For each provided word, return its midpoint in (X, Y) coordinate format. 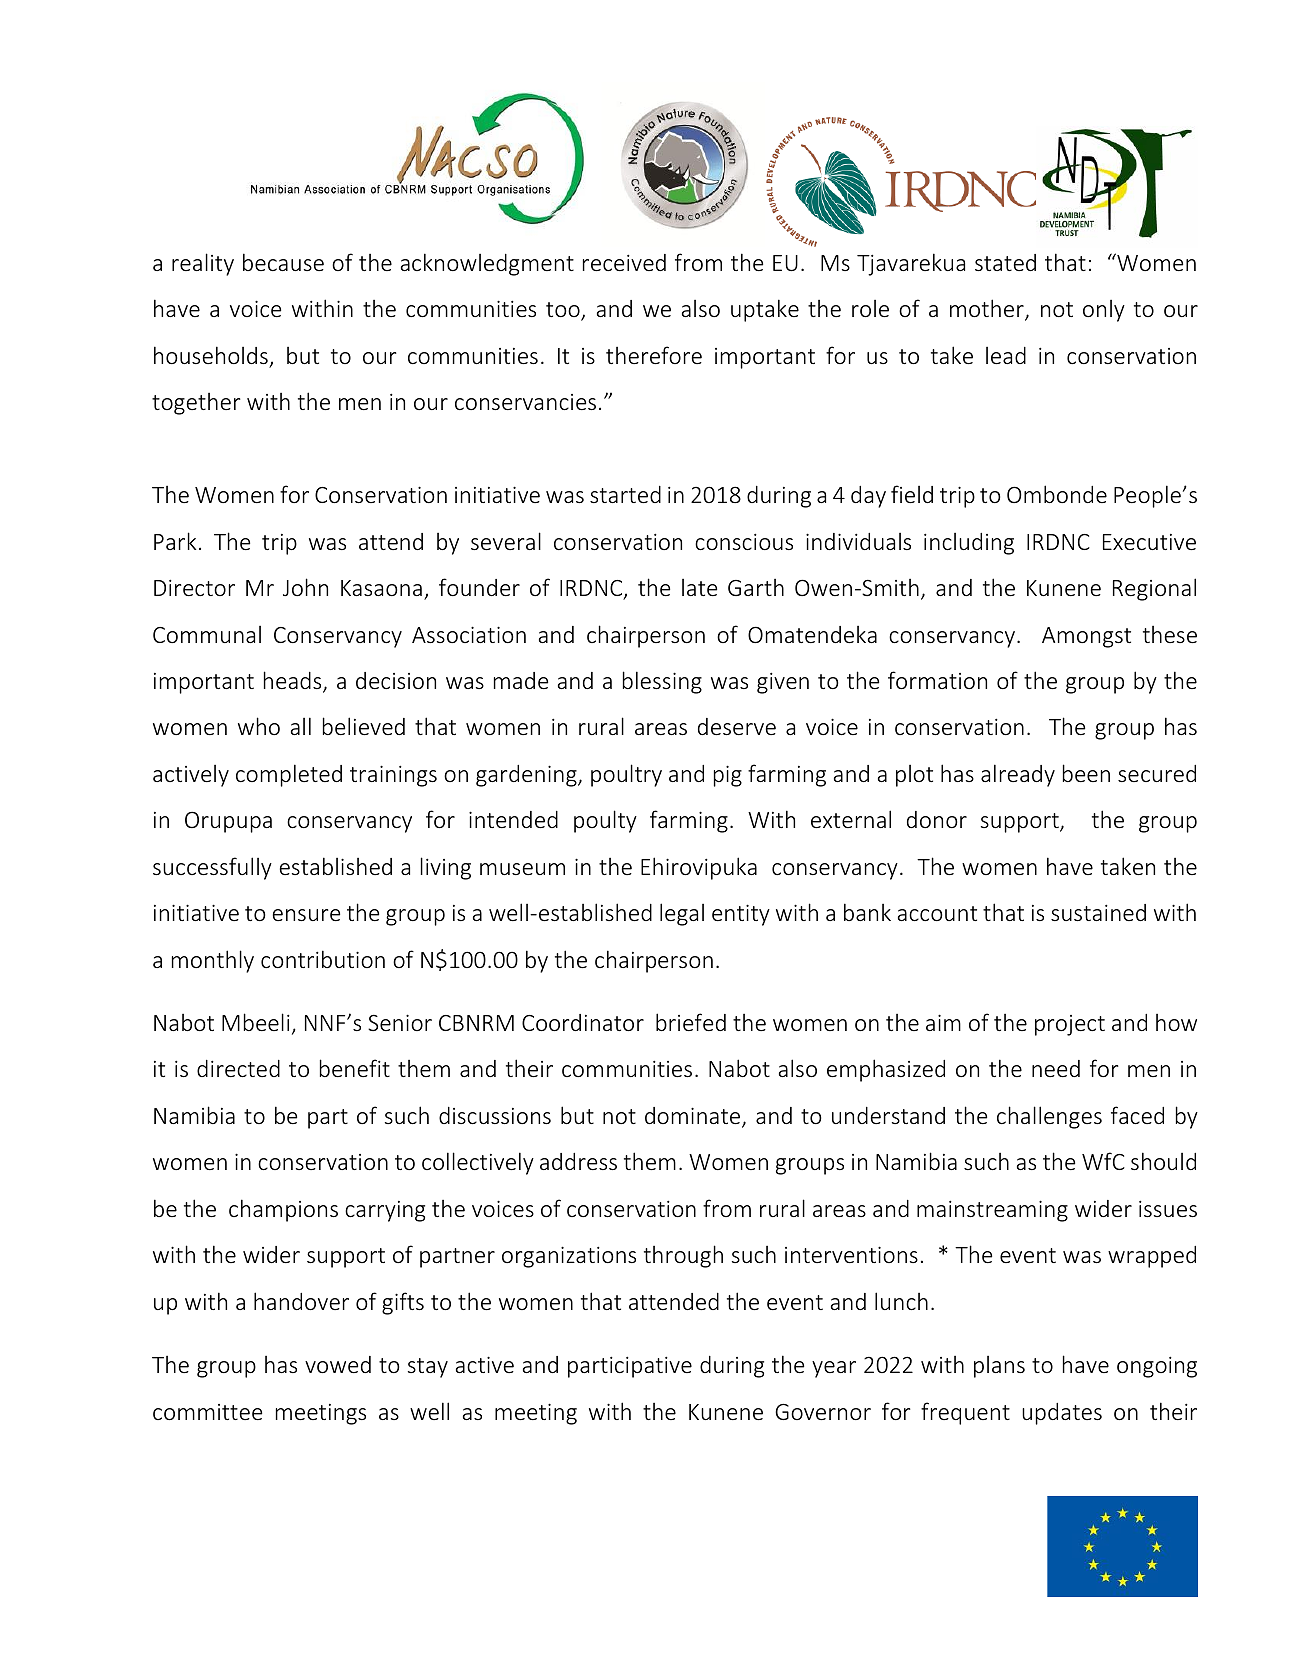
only (1104, 311)
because (283, 262)
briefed (691, 1022)
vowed (338, 1364)
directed (238, 1068)
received (624, 262)
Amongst (1086, 637)
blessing (662, 682)
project (1070, 1025)
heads (294, 681)
